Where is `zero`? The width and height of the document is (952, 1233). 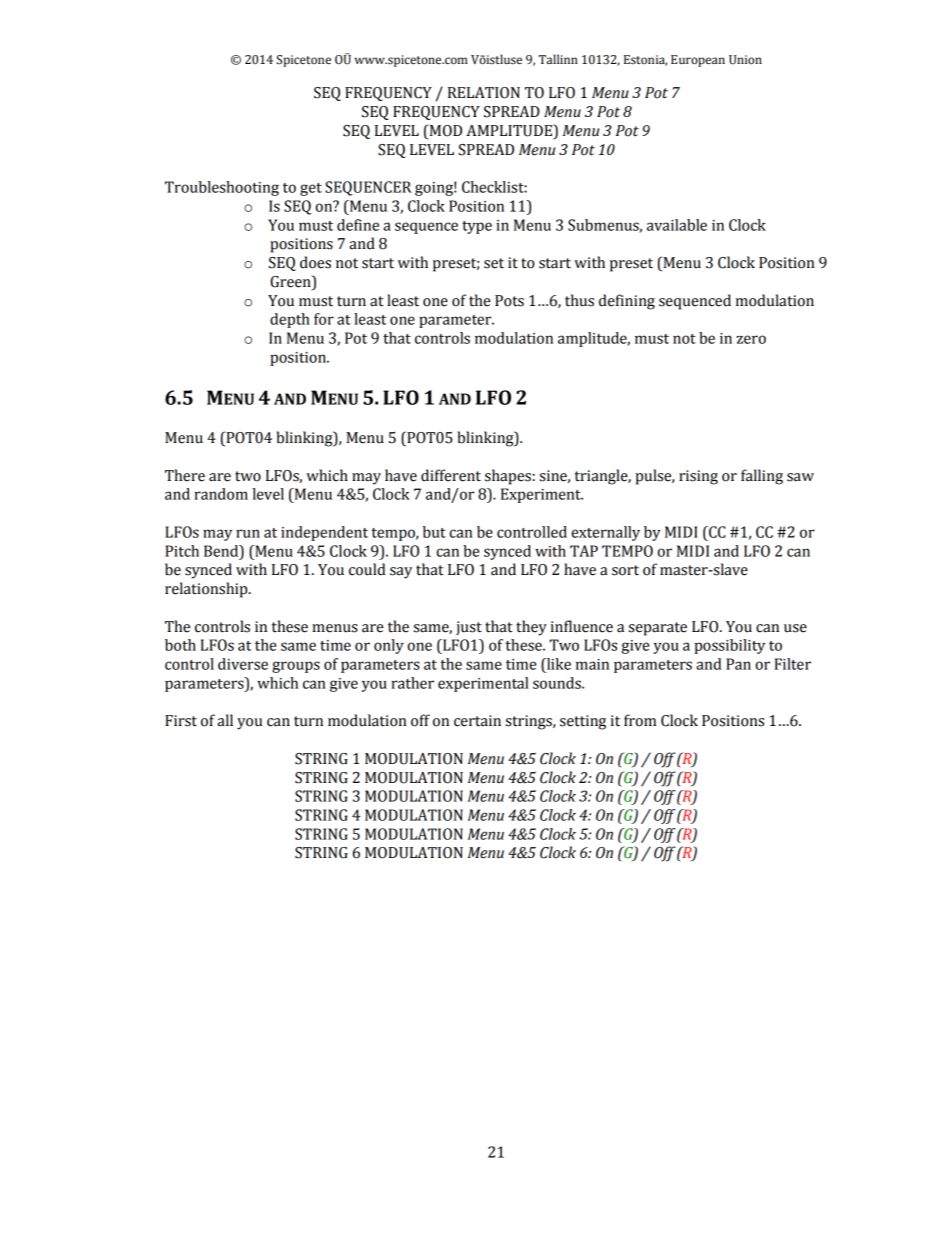 zero is located at coordinates (751, 339).
